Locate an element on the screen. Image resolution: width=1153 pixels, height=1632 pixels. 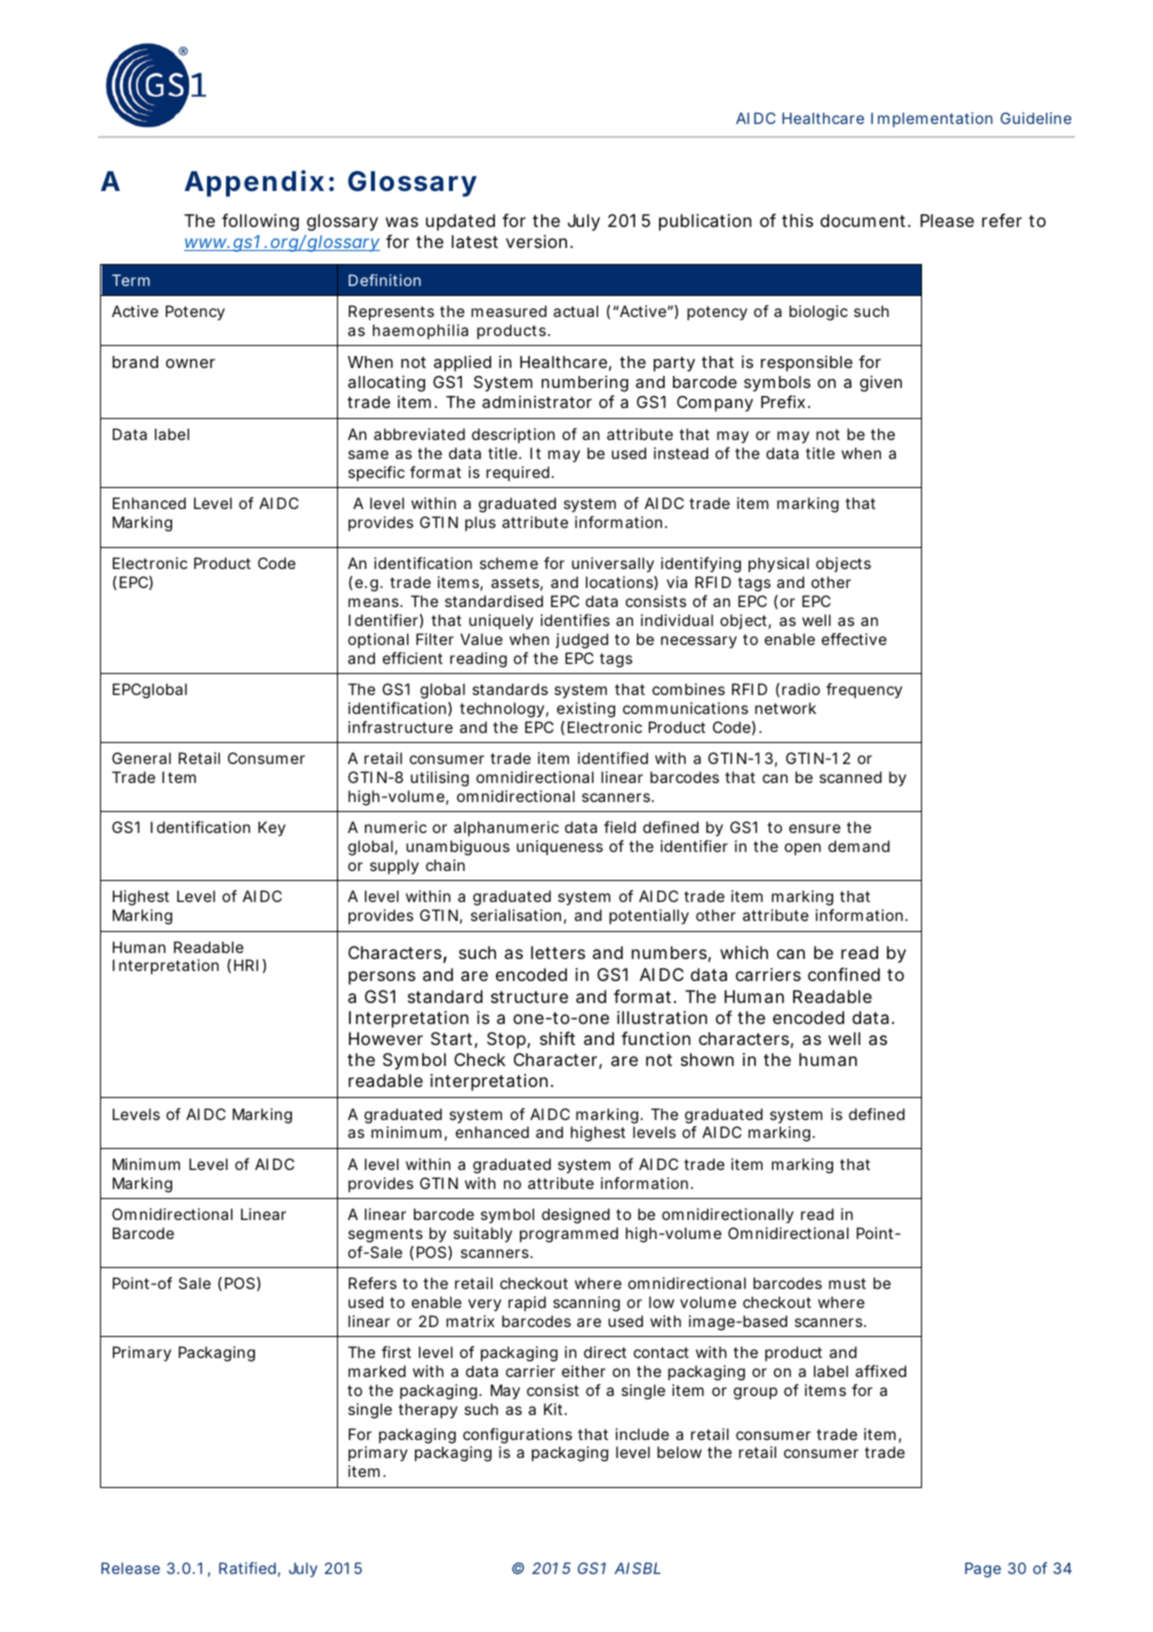
Page is located at coordinates (983, 1570).
